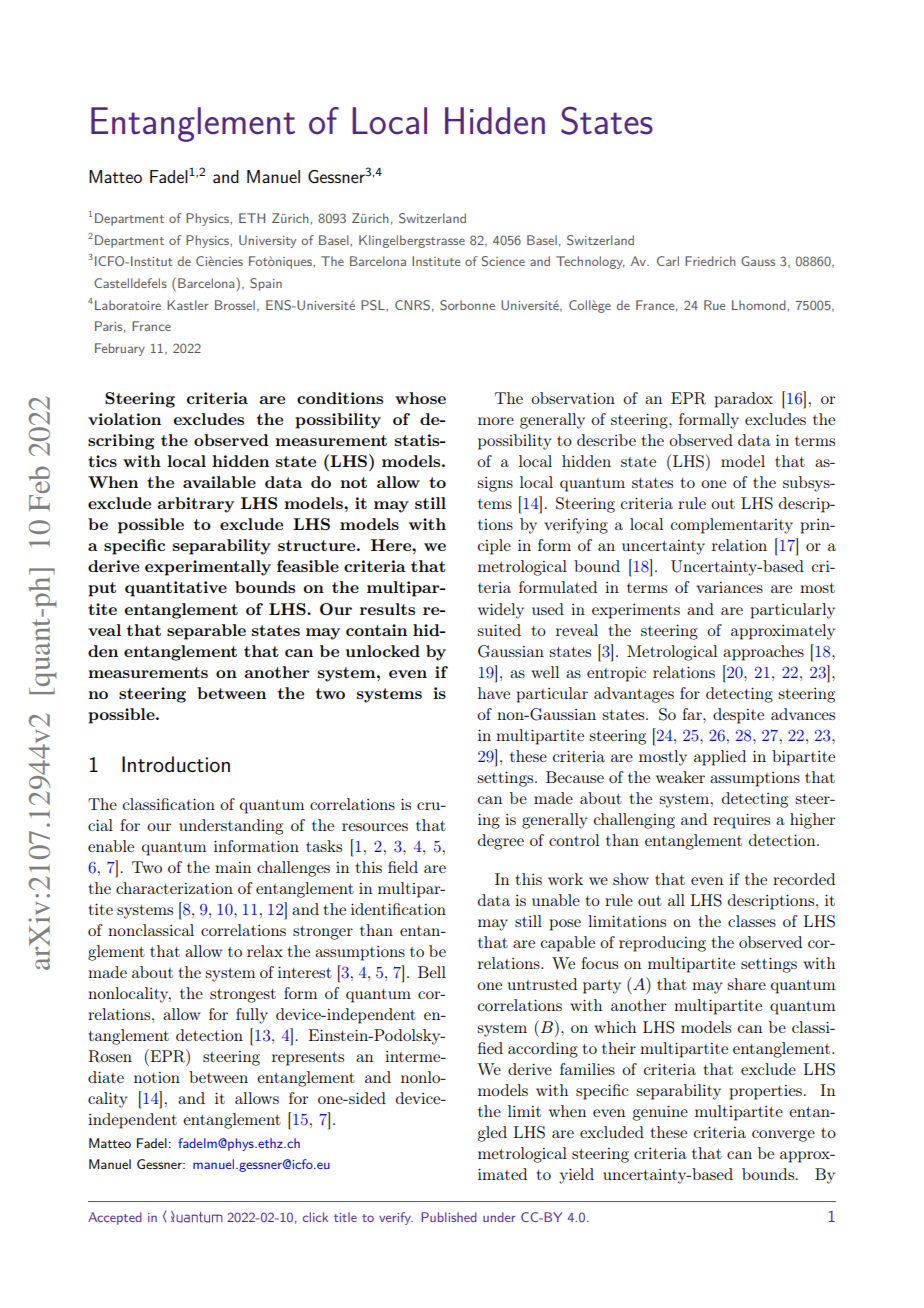  I want to click on converge, so click(783, 1136).
